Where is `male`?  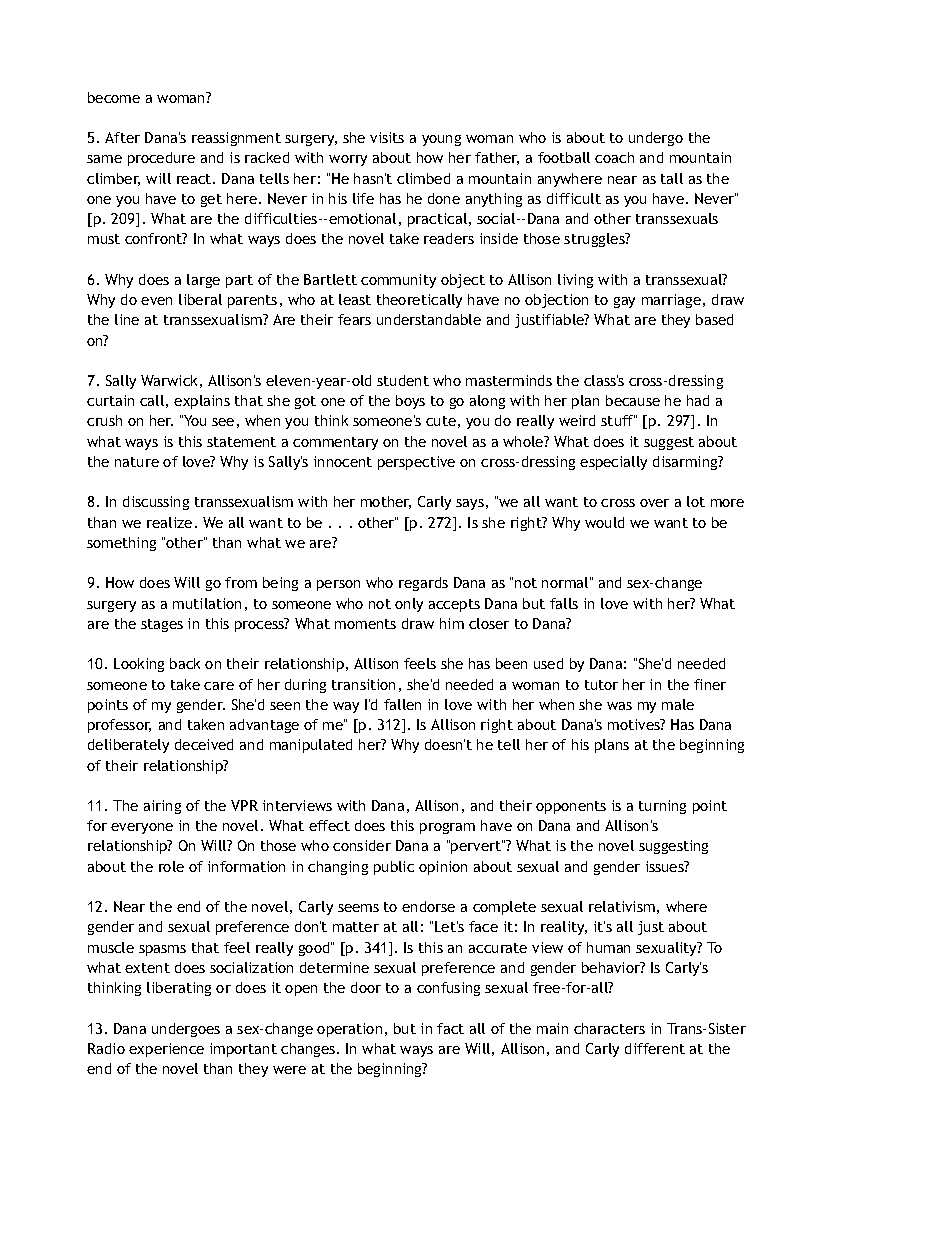
male is located at coordinates (678, 704).
